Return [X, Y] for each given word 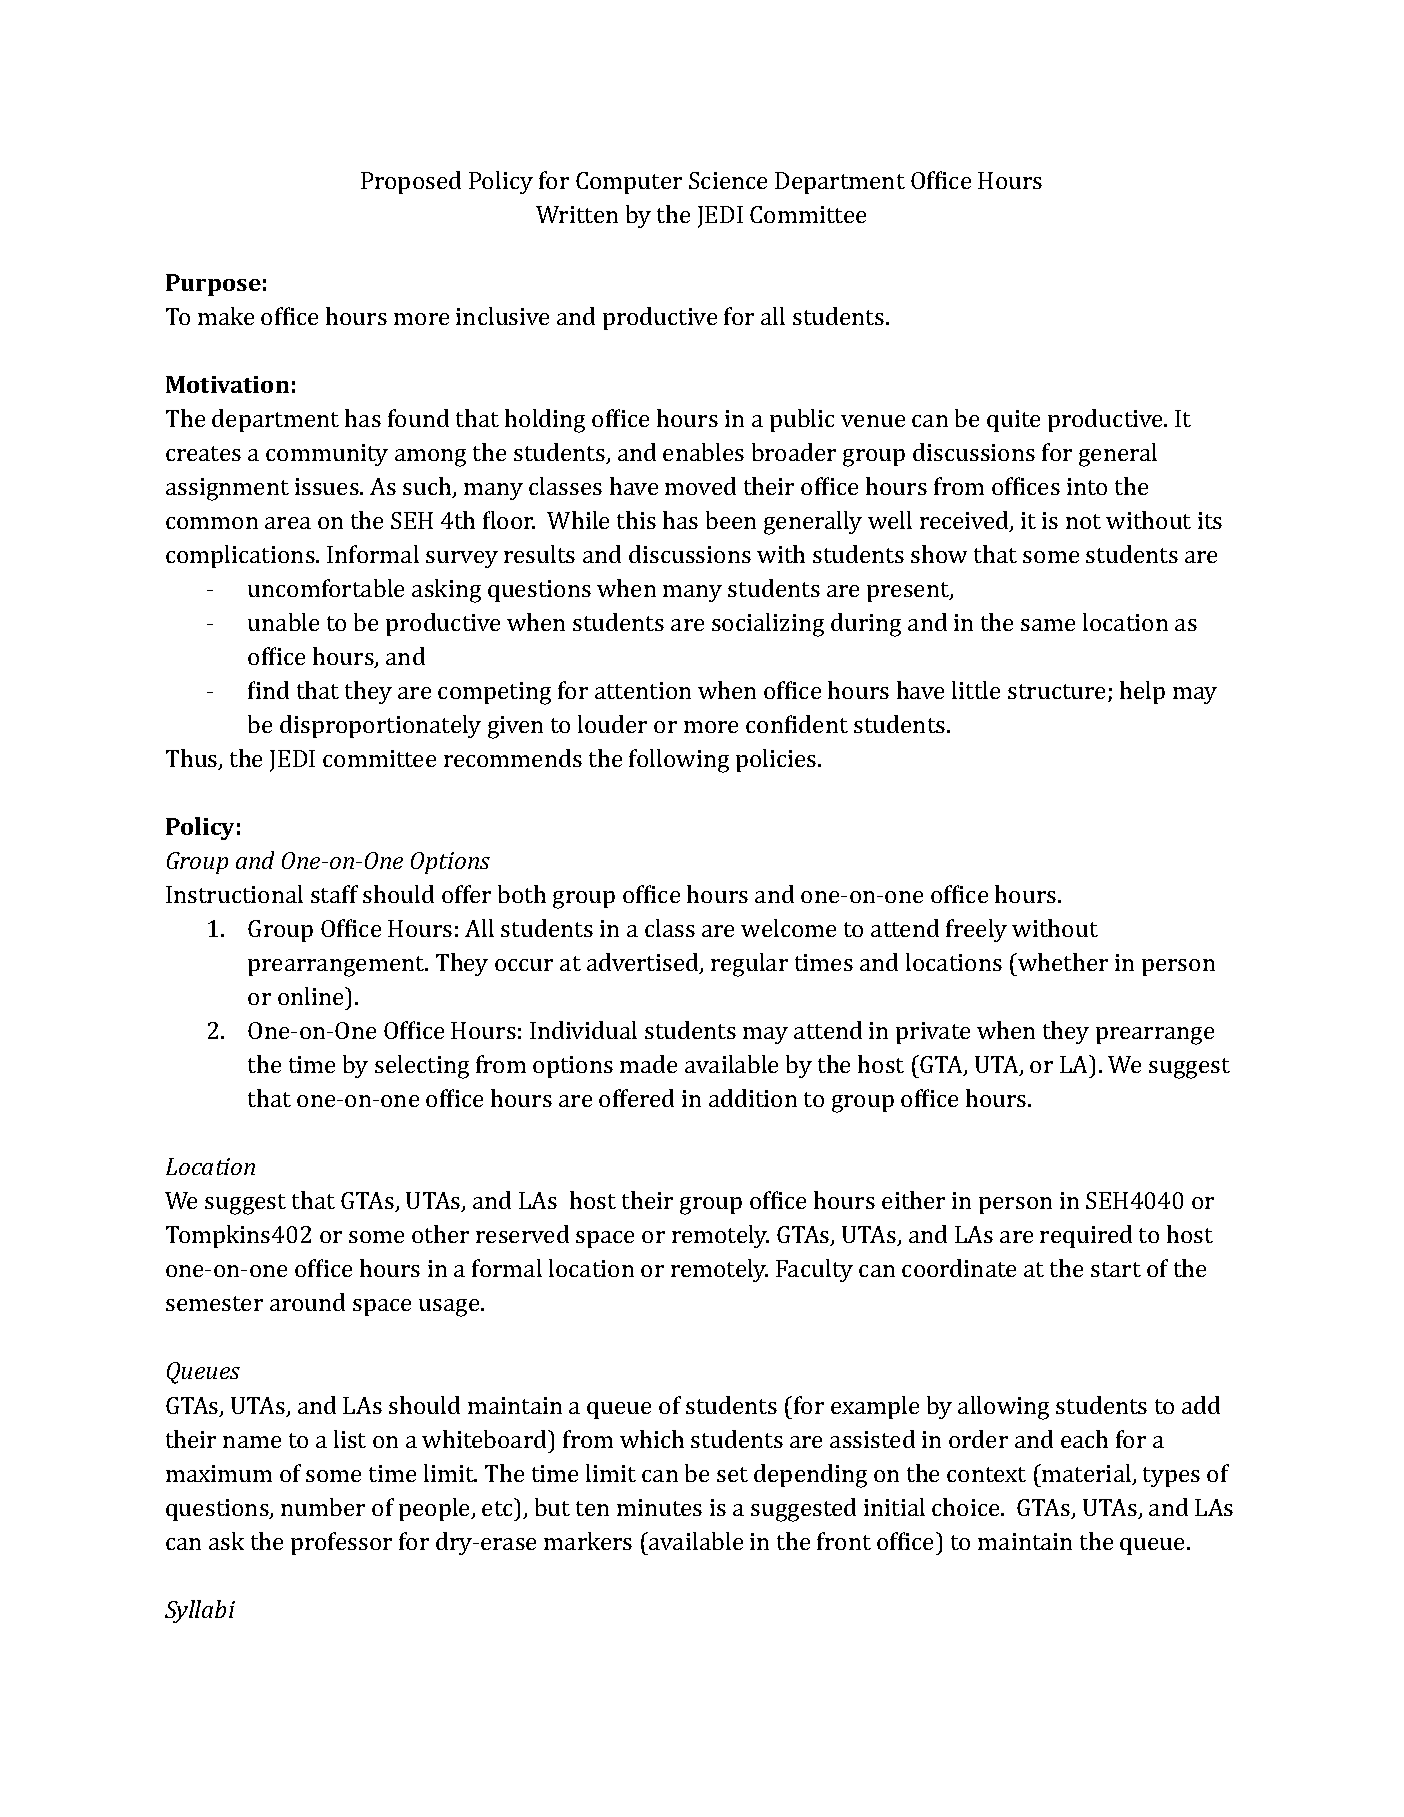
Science [728, 180]
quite [1013, 421]
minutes [659, 1507]
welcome [788, 928]
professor [341, 1543]
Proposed [411, 182]
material [1087, 1474]
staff [334, 894]
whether [1062, 962]
